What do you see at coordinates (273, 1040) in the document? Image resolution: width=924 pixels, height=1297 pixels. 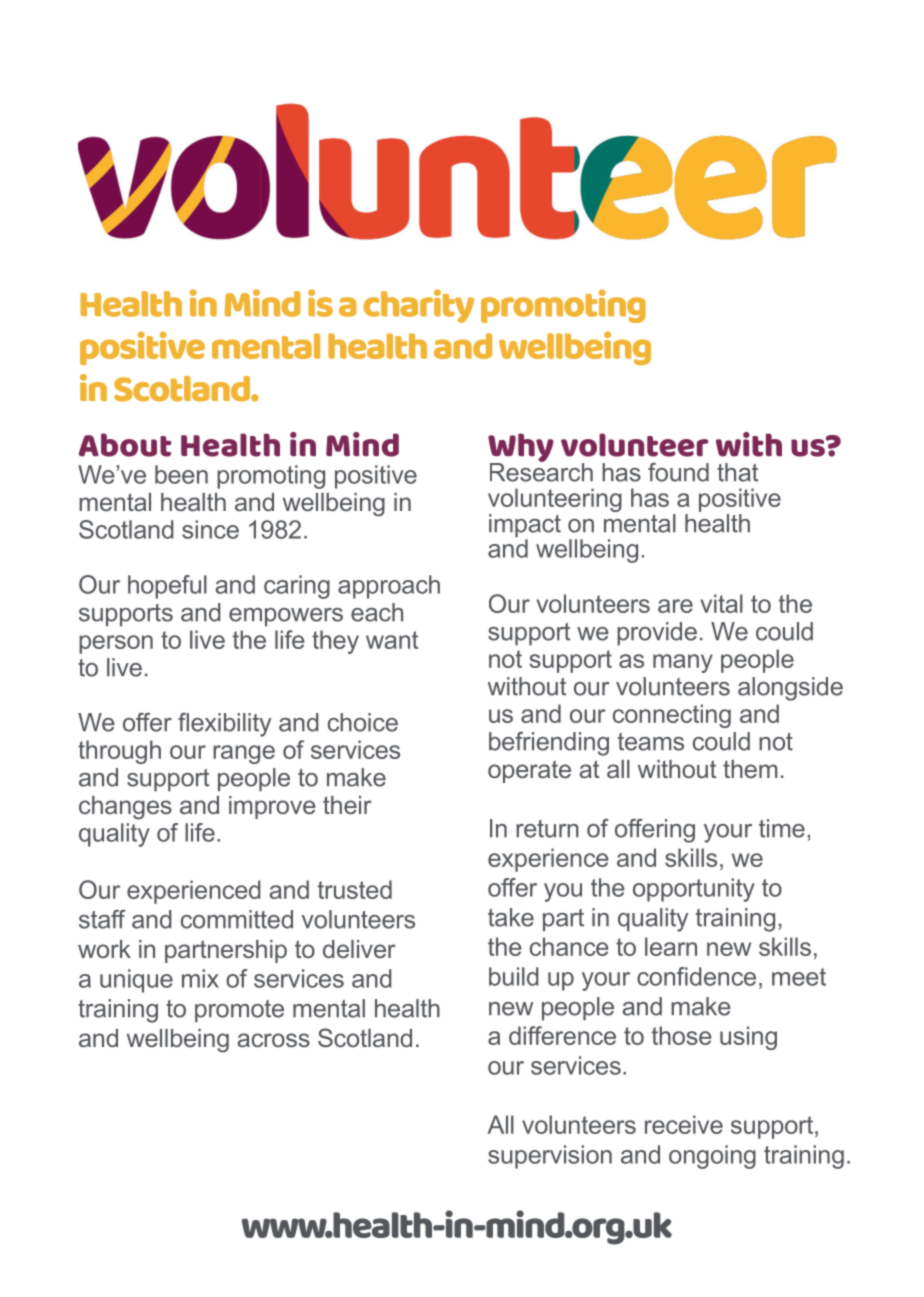 I see `across` at bounding box center [273, 1040].
